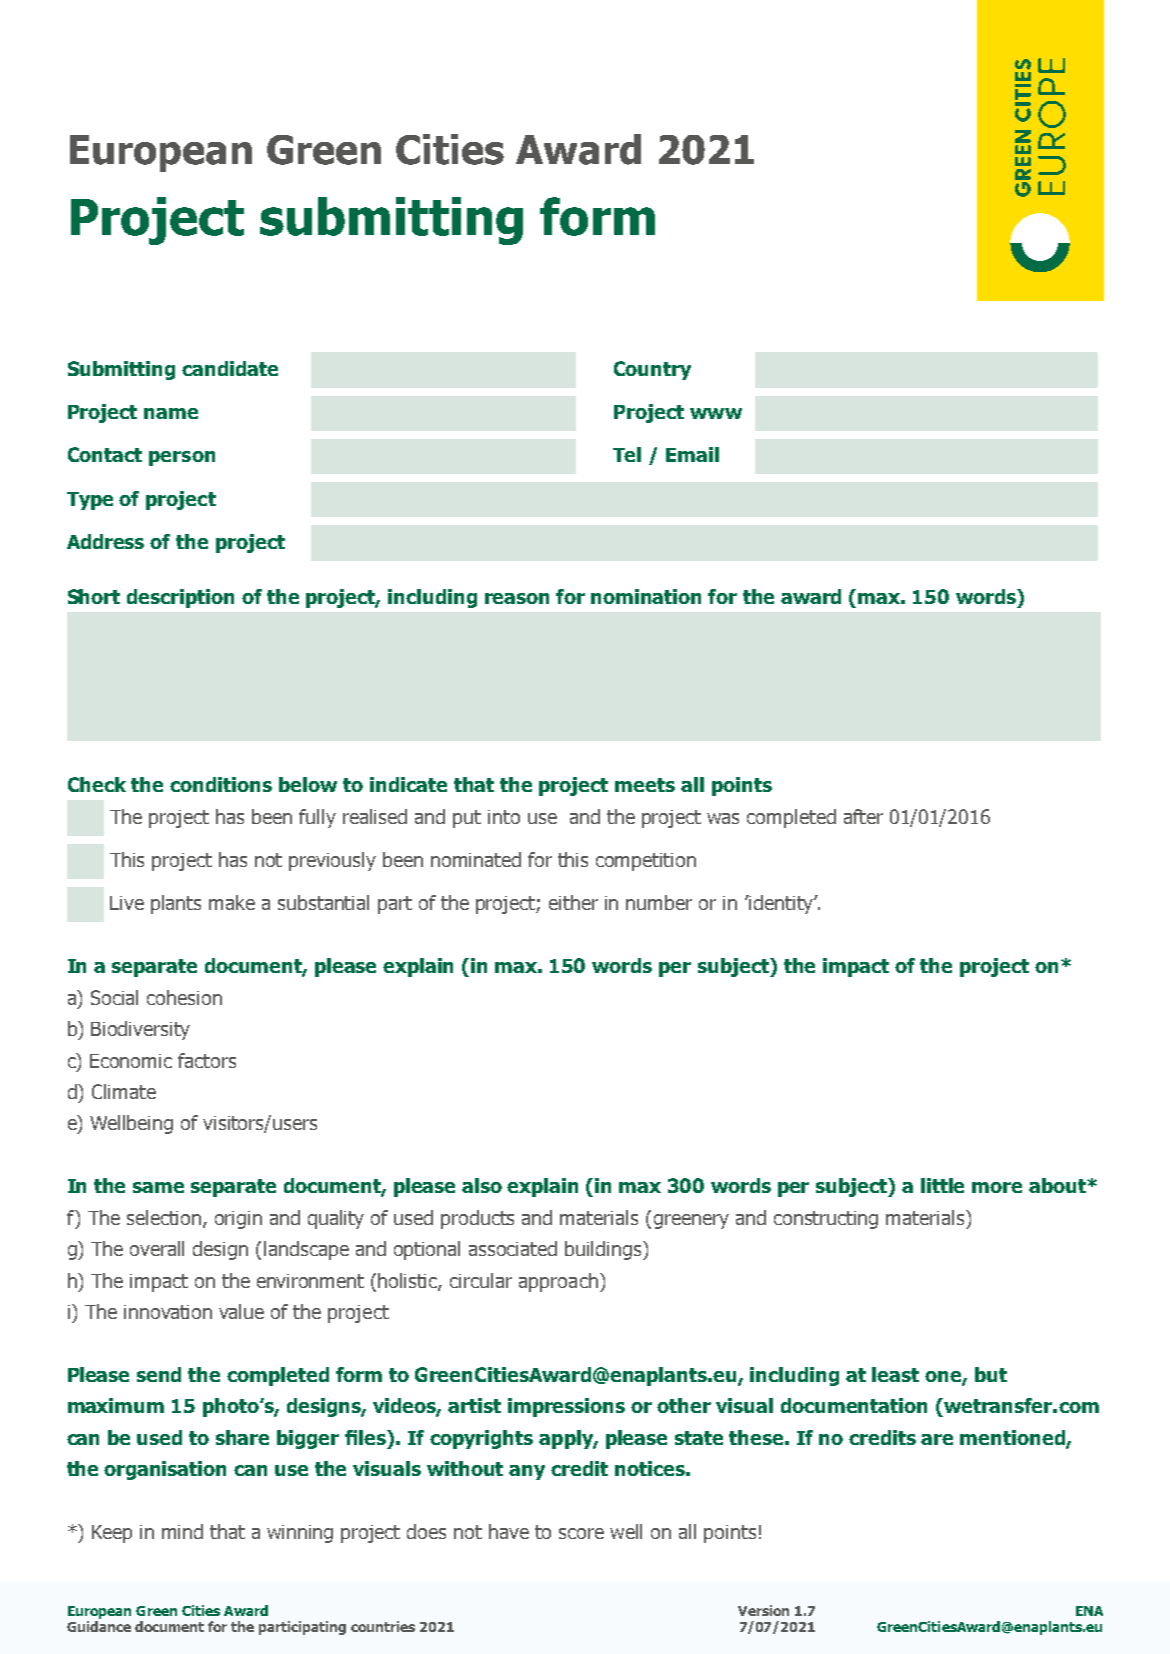 The width and height of the screenshot is (1170, 1654). I want to click on conditions, so click(221, 784).
